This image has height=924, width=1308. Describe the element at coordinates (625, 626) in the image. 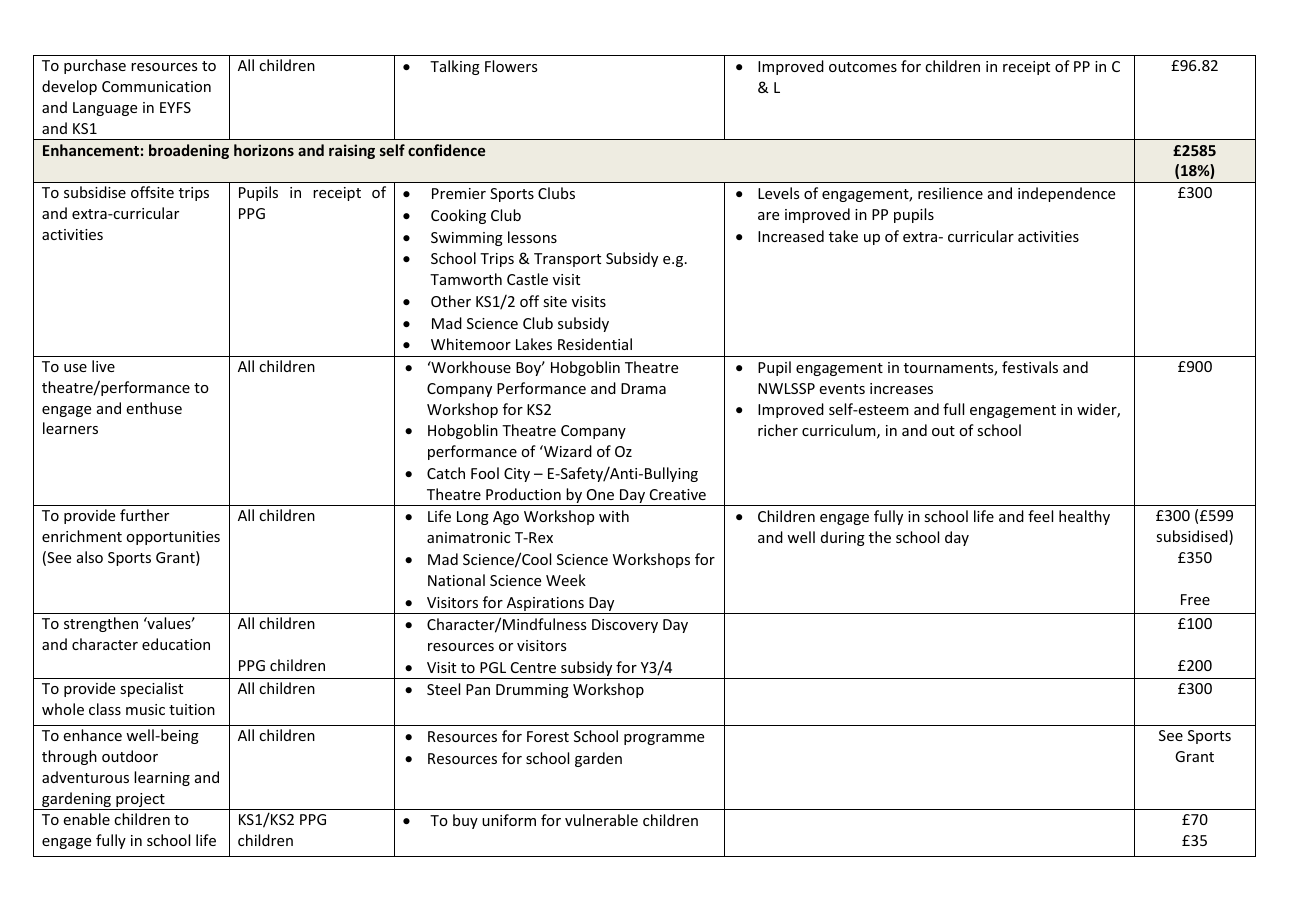

I see `Discovery` at that location.
